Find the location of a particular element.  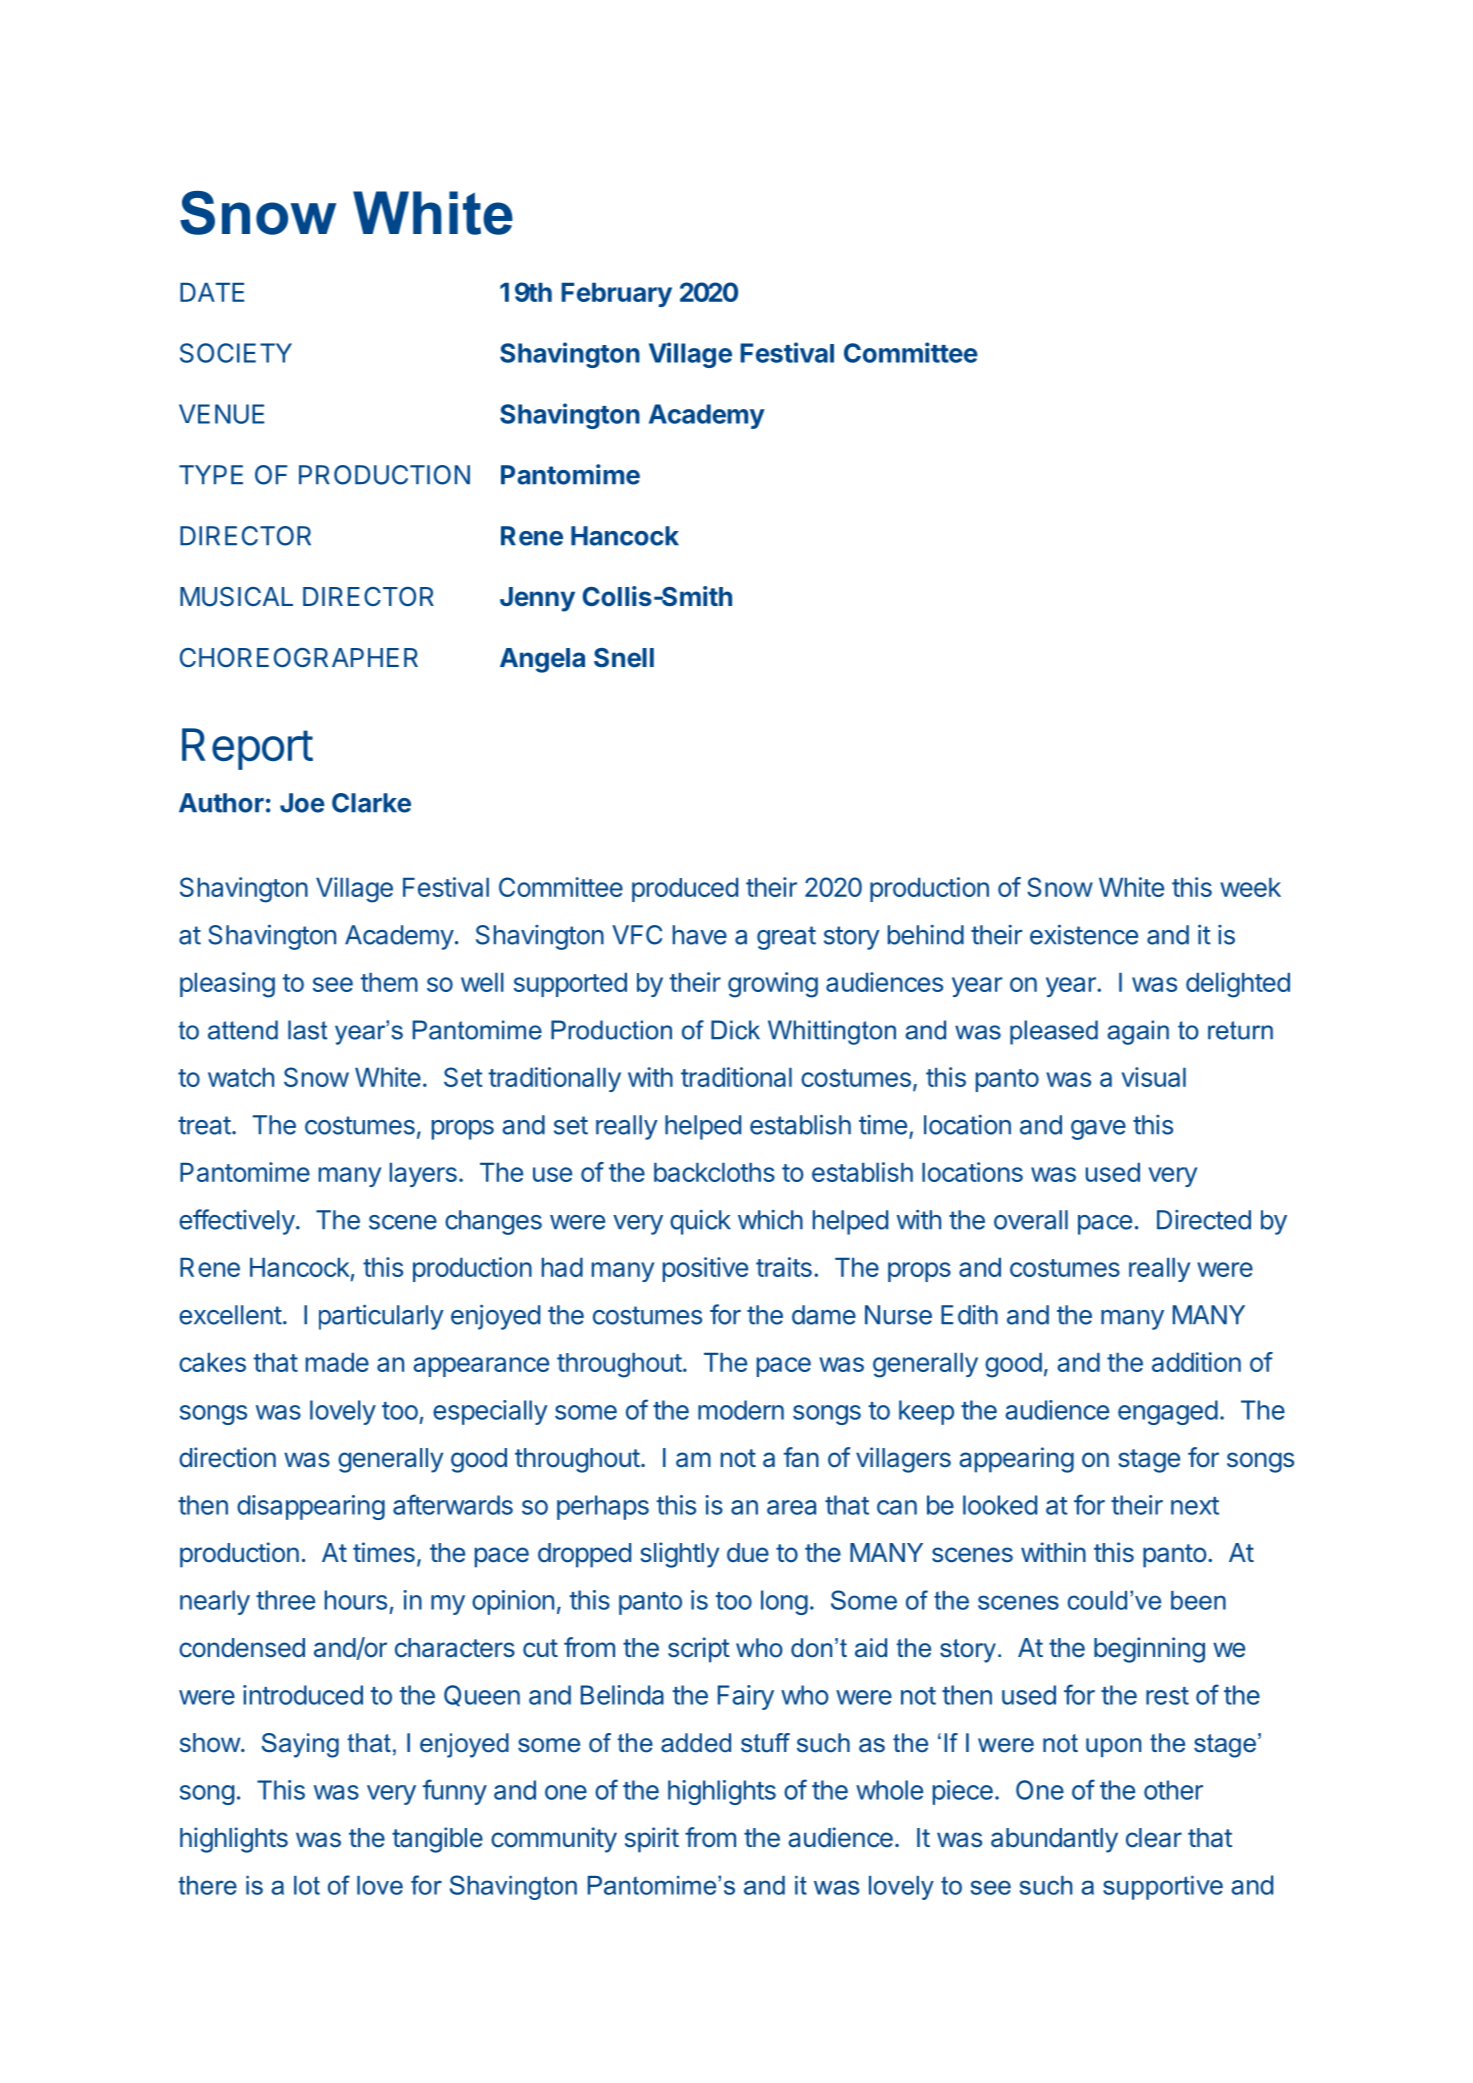

last is located at coordinates (307, 1030).
